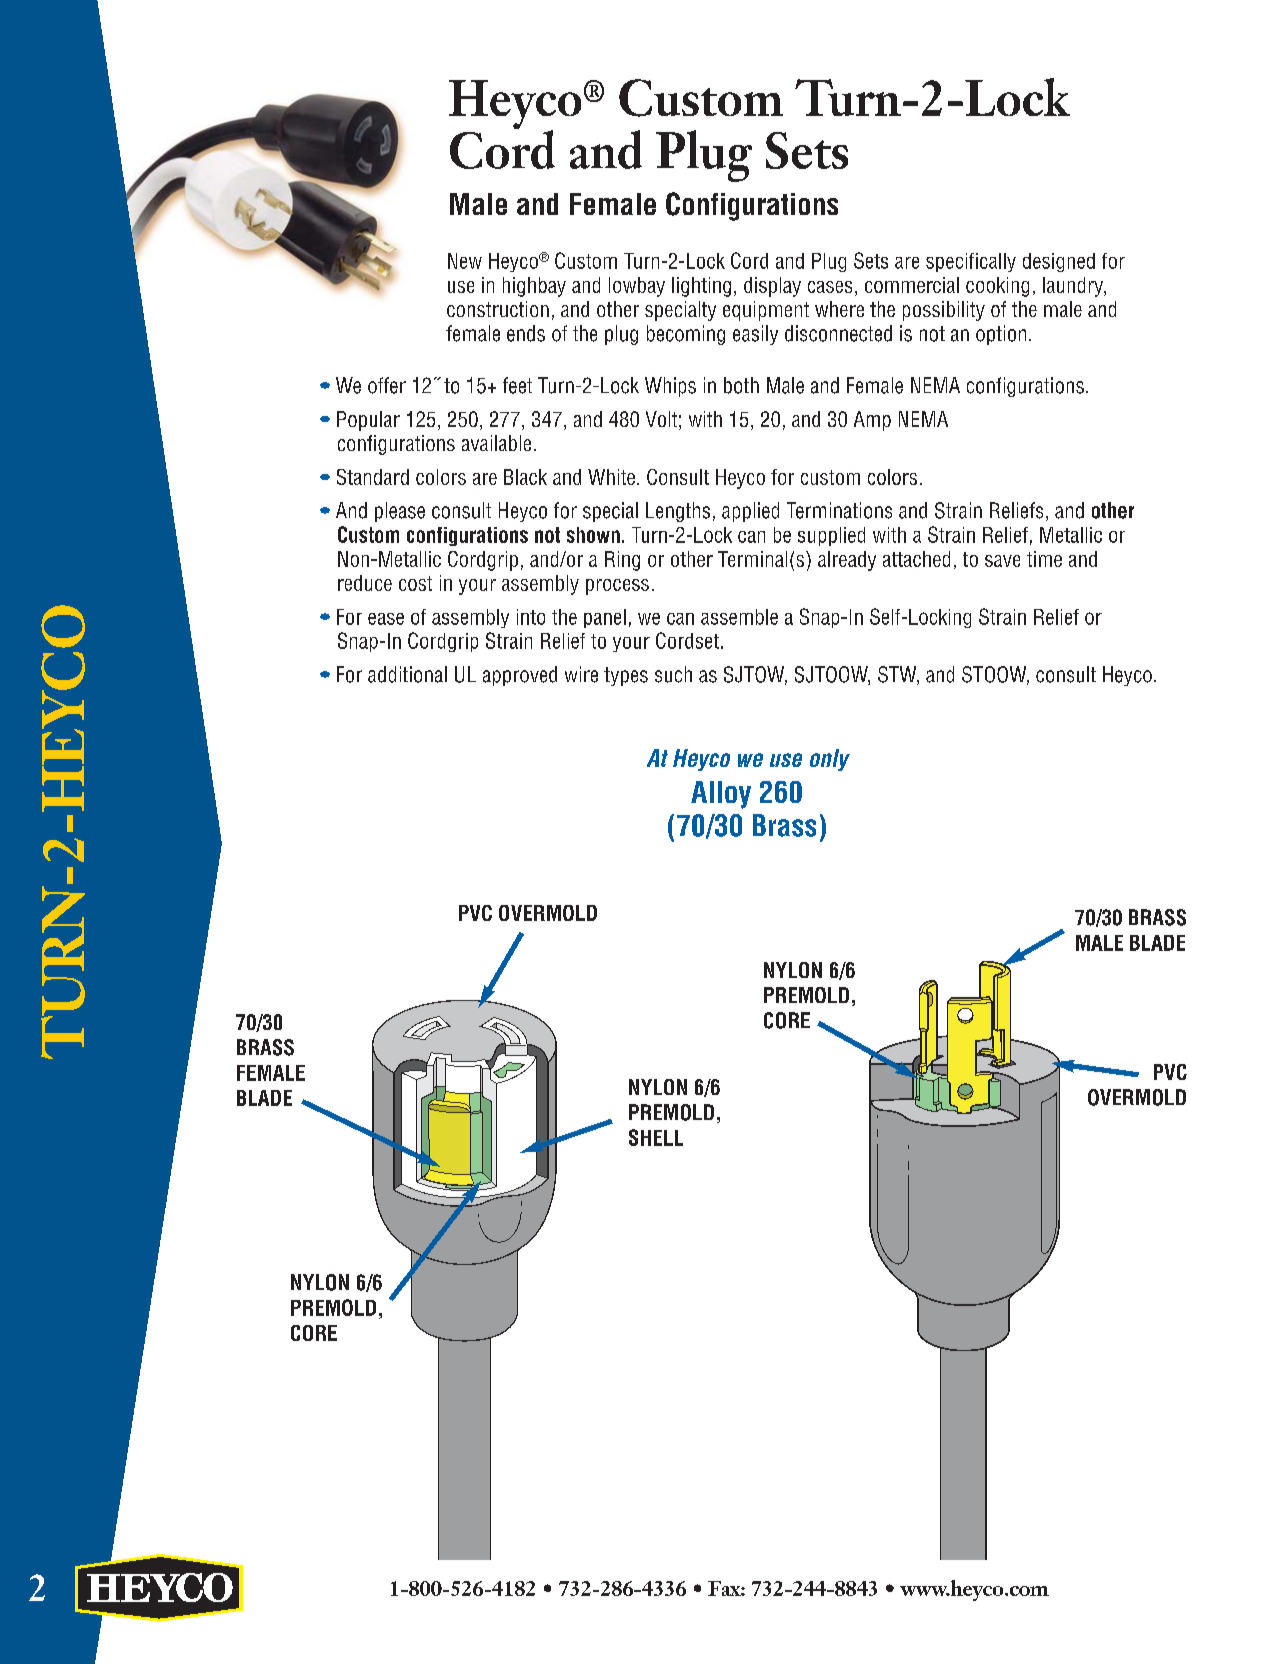 Image resolution: width=1286 pixels, height=1664 pixels. I want to click on Alloy, so click(721, 795).
